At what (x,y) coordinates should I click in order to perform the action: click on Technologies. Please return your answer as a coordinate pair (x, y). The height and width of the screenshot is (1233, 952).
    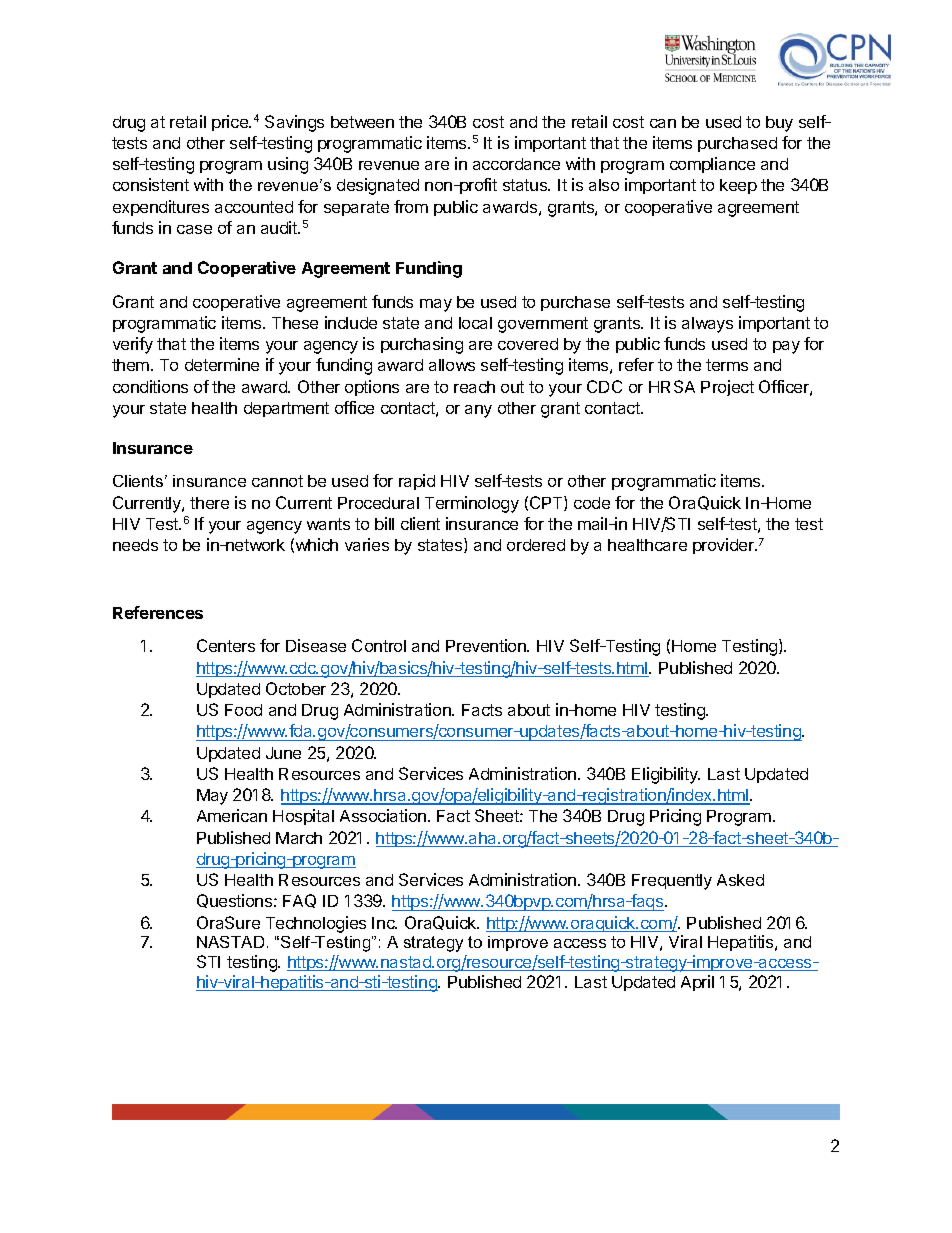
    Looking at the image, I should click on (316, 924).
